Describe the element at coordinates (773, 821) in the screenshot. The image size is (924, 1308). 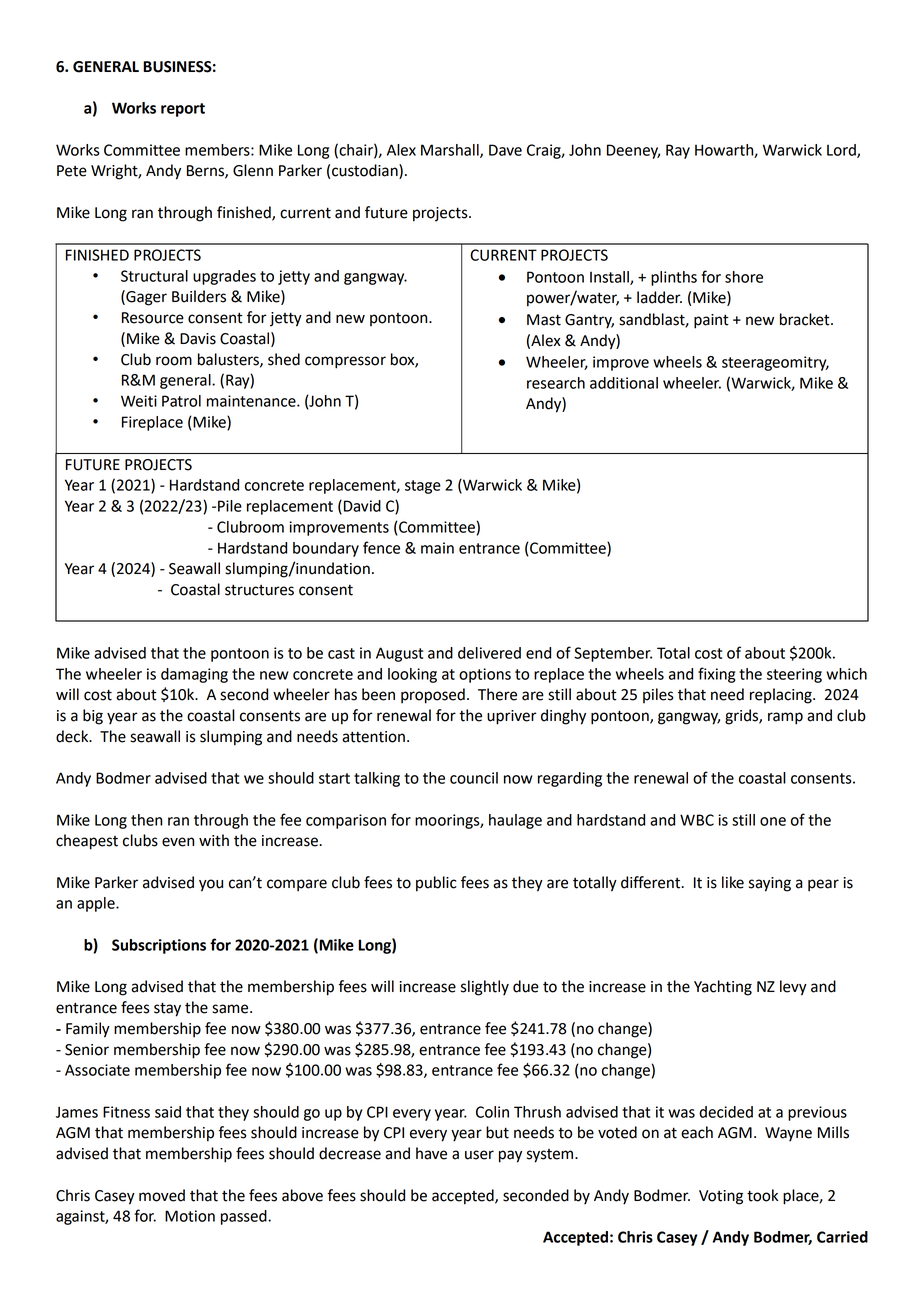
I see `one` at that location.
